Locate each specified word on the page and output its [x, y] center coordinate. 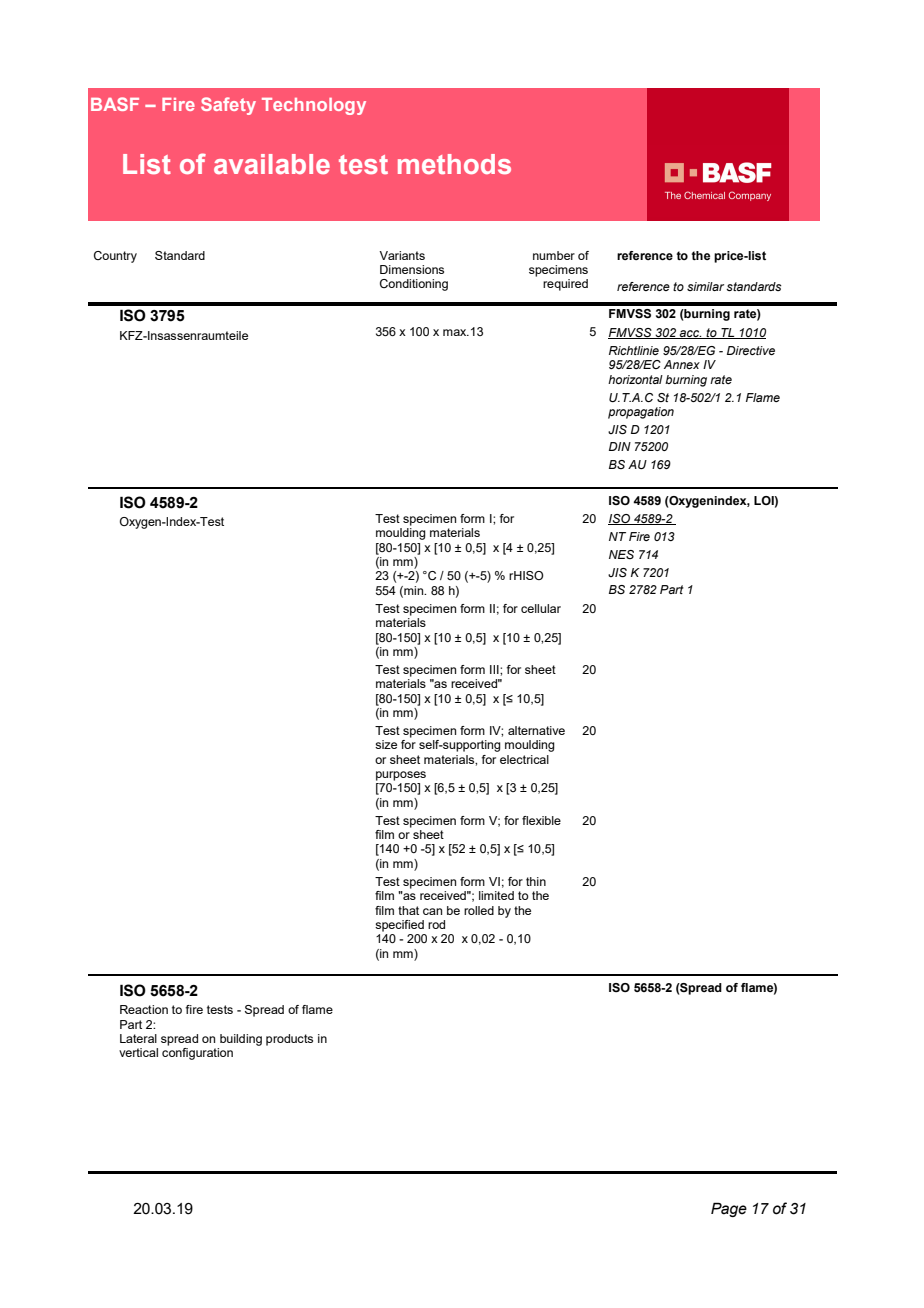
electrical [524, 759]
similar [705, 286]
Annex [682, 364]
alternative [536, 730]
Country [115, 257]
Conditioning [414, 285]
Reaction [144, 1009]
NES [621, 554]
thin [536, 881]
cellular [541, 608]
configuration [197, 1054]
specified [399, 926]
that [408, 910]
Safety [228, 106]
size [386, 744]
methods [454, 164]
